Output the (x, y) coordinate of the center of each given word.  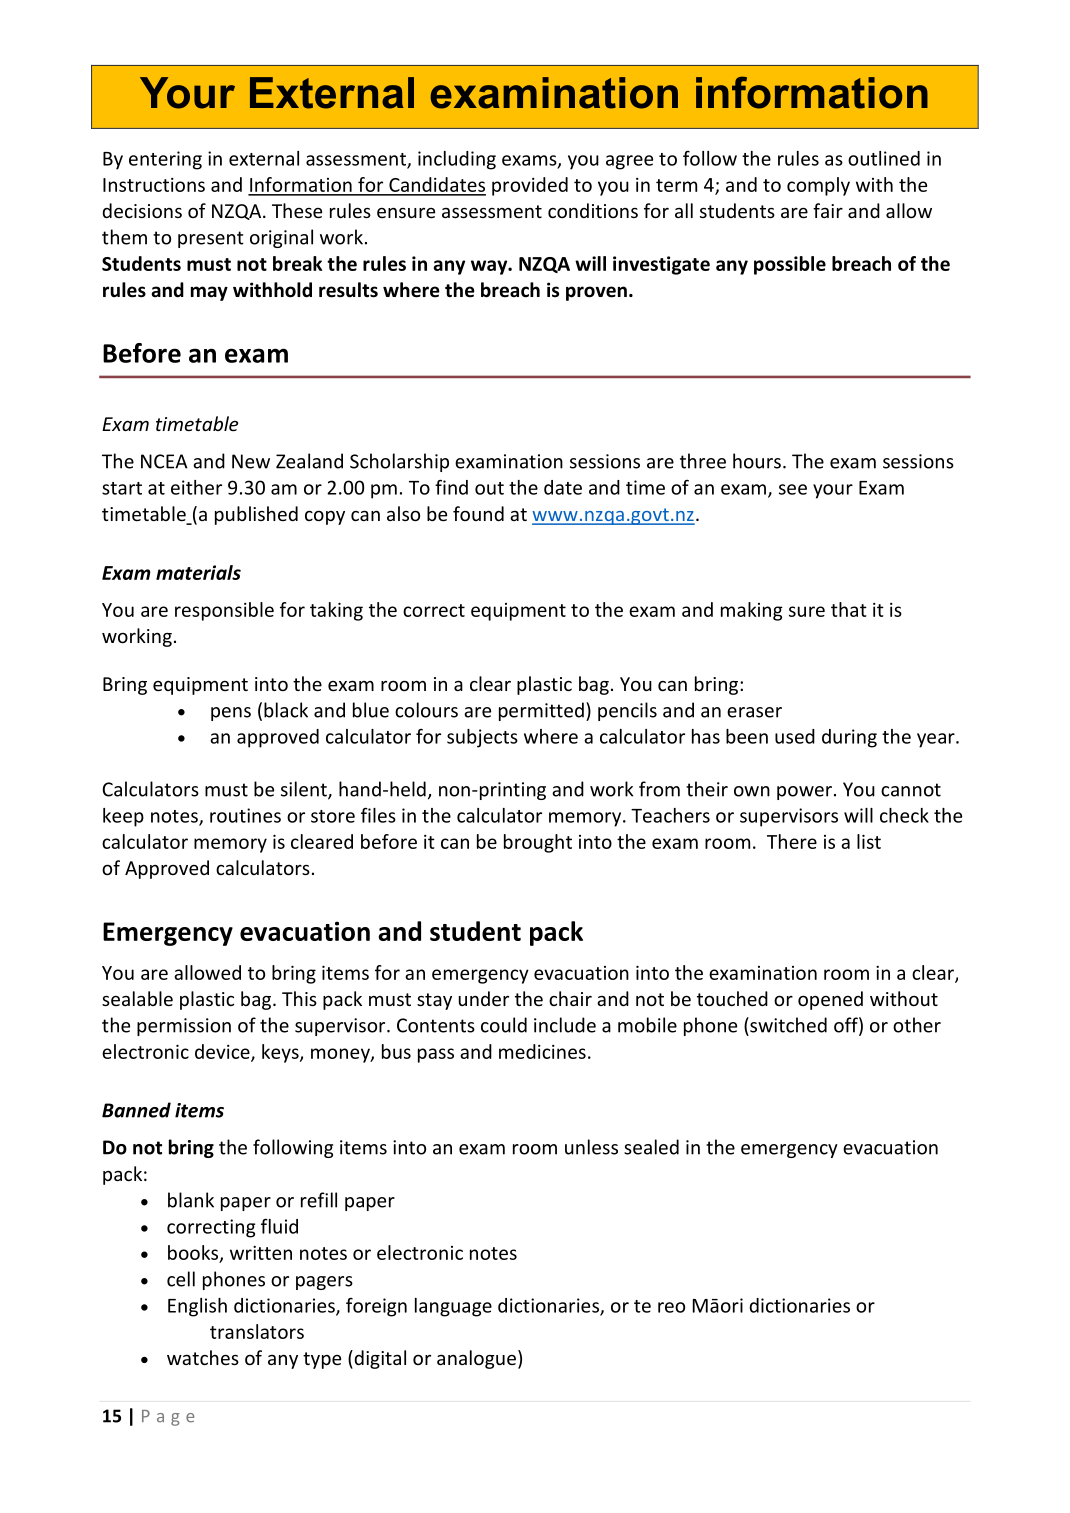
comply (818, 186)
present (211, 239)
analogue (476, 1359)
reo (671, 1307)
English (197, 1307)
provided (530, 186)
